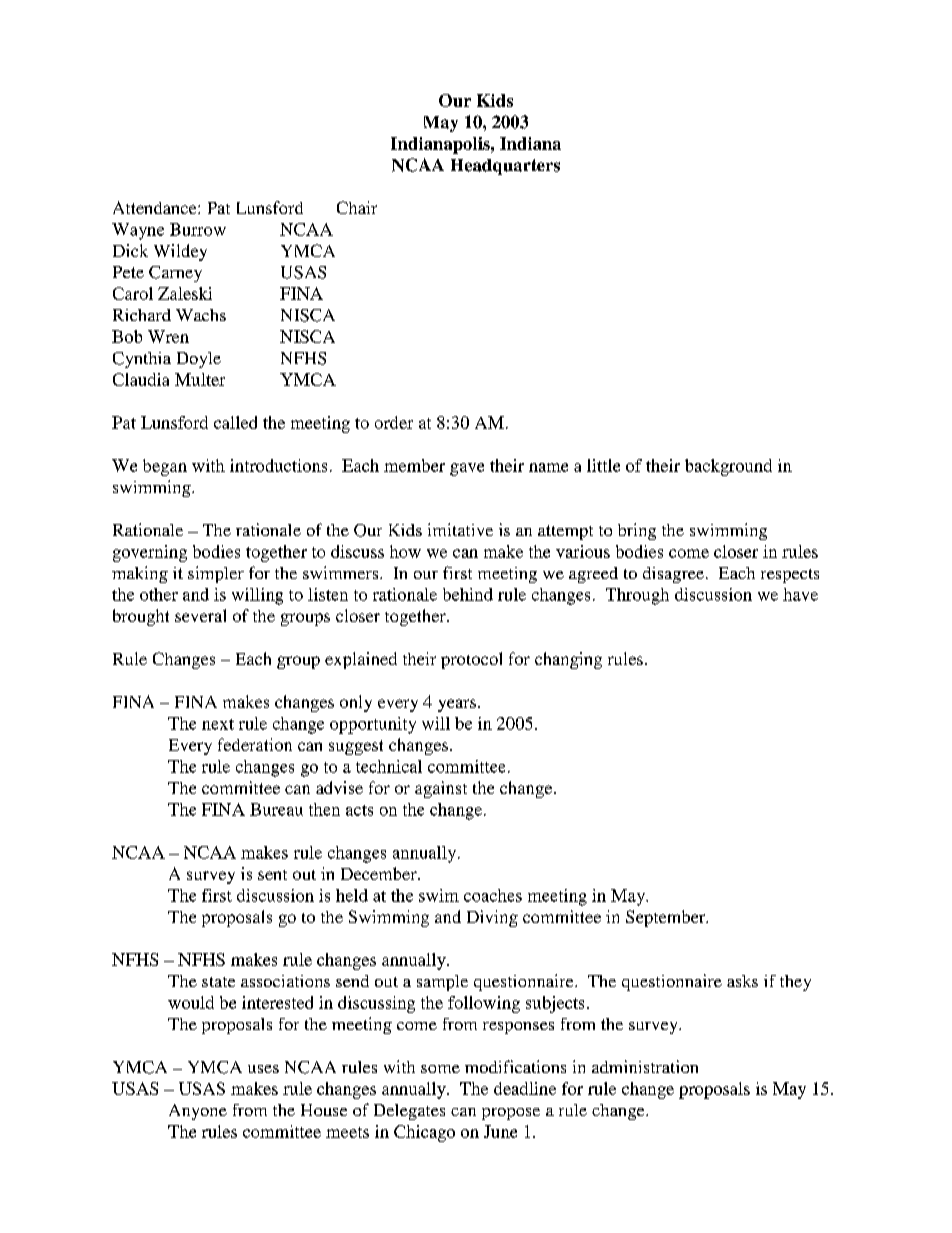 This image has width=952, height=1233. Describe the element at coordinates (667, 918) in the image. I see `September` at that location.
